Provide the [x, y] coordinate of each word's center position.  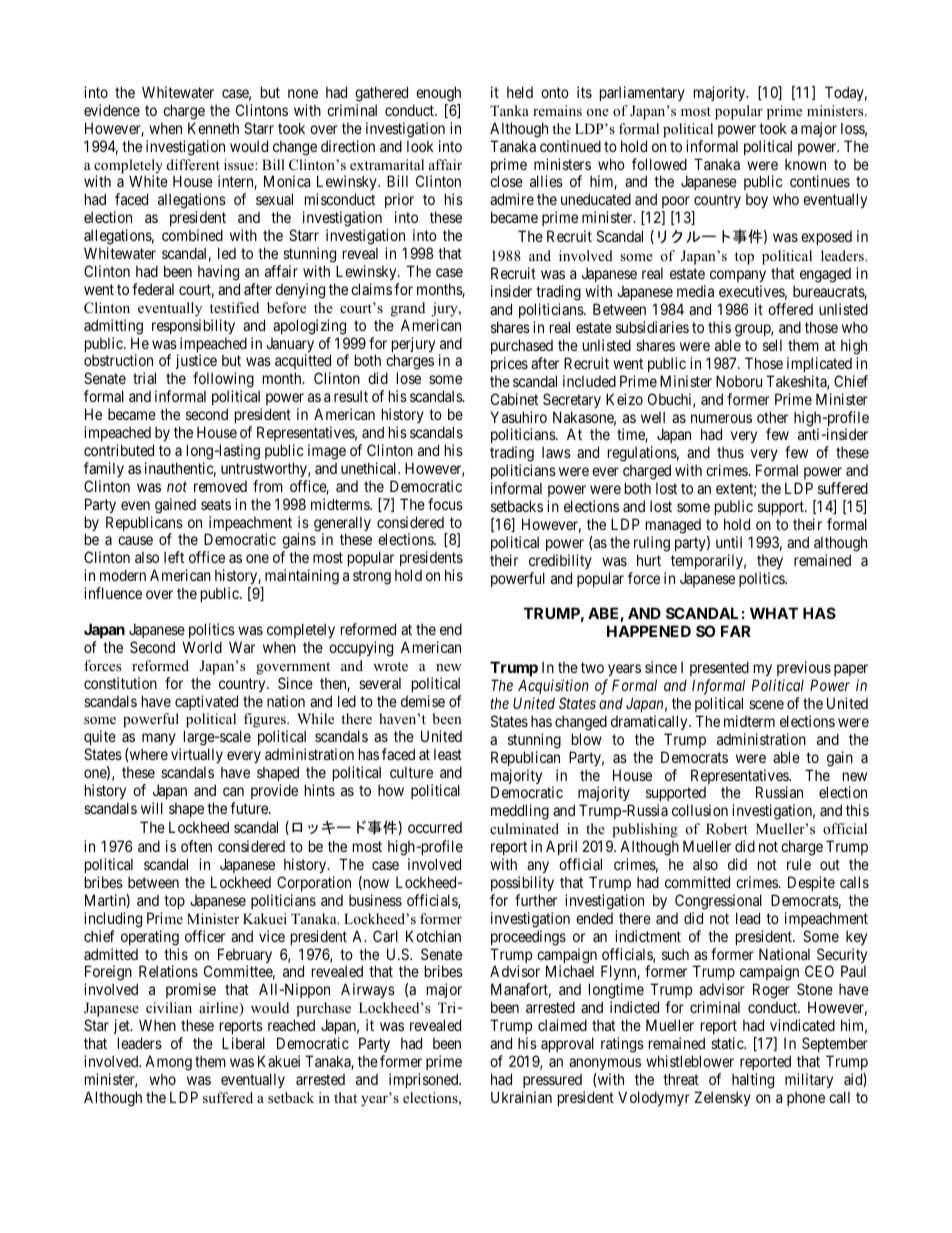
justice [196, 363]
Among [168, 1063]
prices [509, 364]
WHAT [774, 613]
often [196, 846]
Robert [727, 828]
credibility [560, 561]
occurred [435, 827]
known [805, 164]
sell [772, 345]
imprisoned [425, 1080]
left [174, 557]
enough [438, 94]
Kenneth [213, 128]
